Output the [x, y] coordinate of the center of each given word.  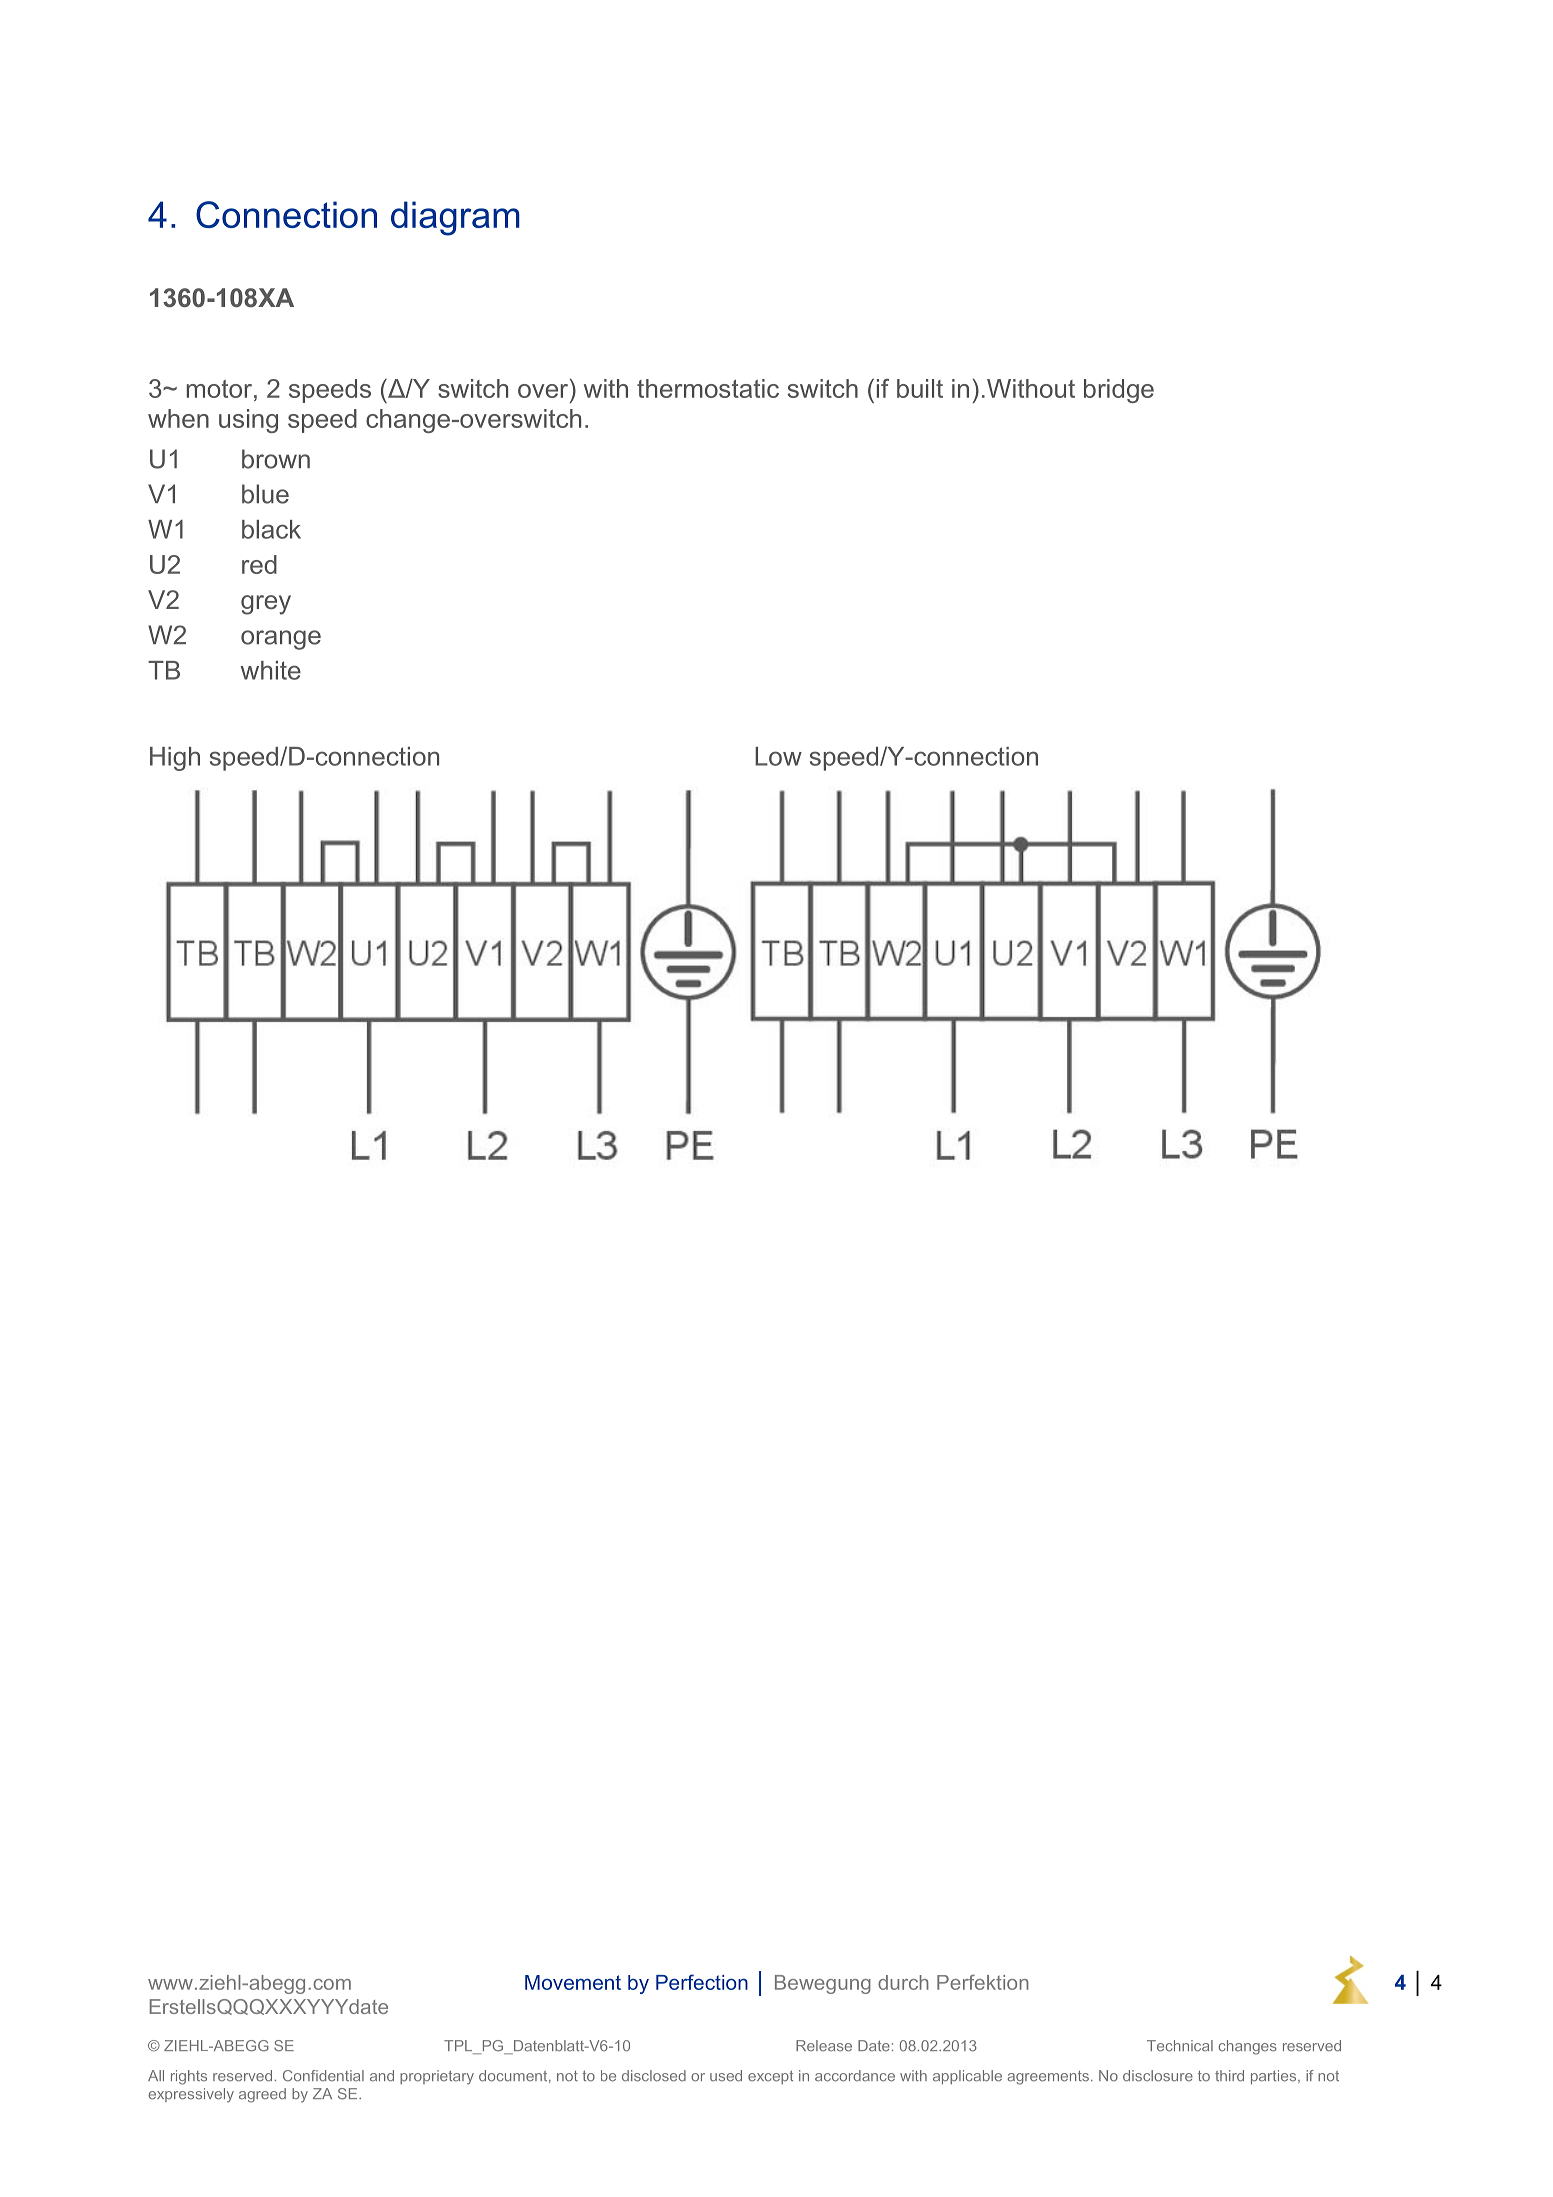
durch [903, 1982]
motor [219, 389]
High [175, 759]
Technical [1180, 2046]
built [920, 388]
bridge [1119, 391]
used [726, 2076]
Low [778, 756]
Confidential [323, 2076]
